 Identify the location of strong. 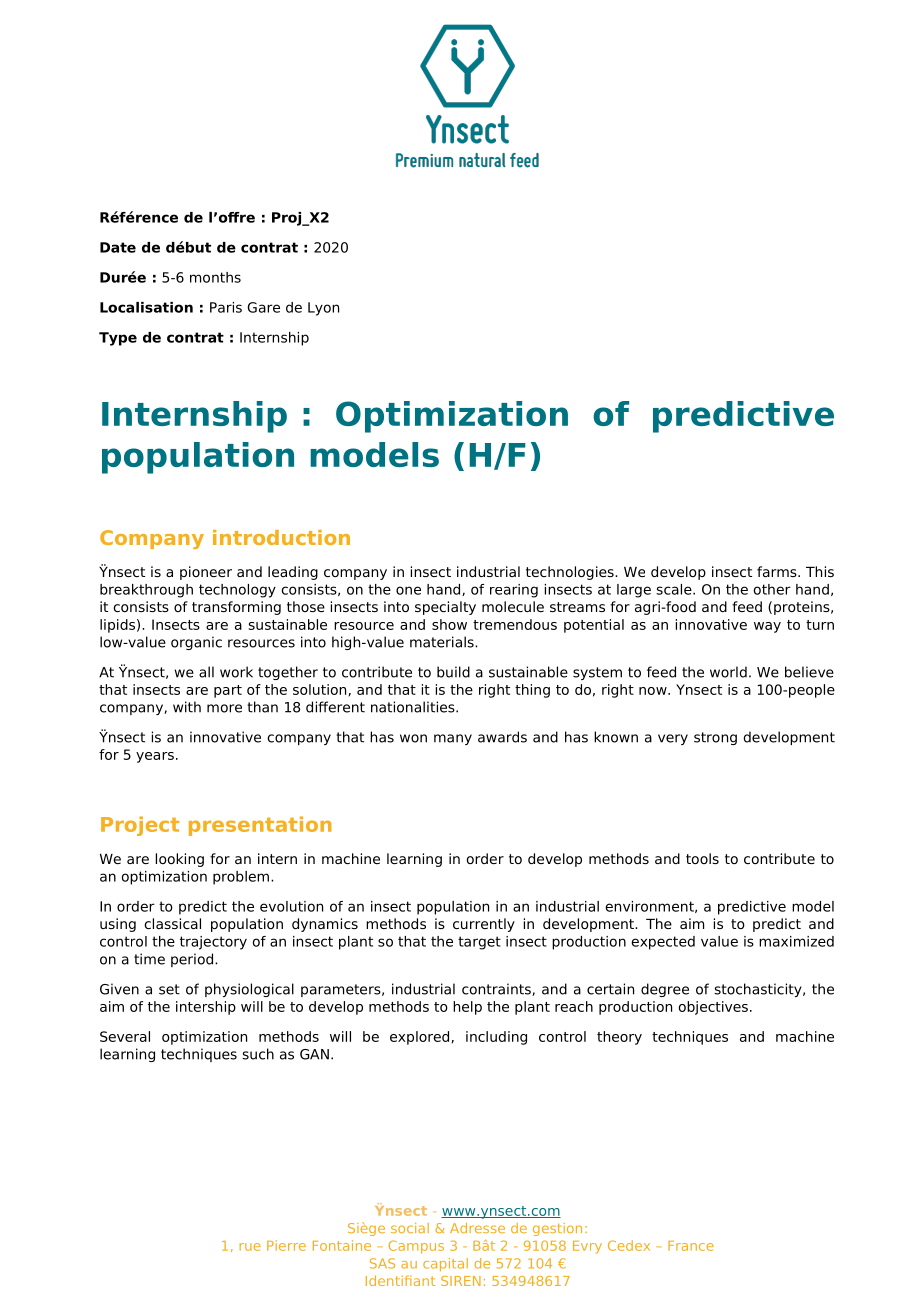
(715, 738).
